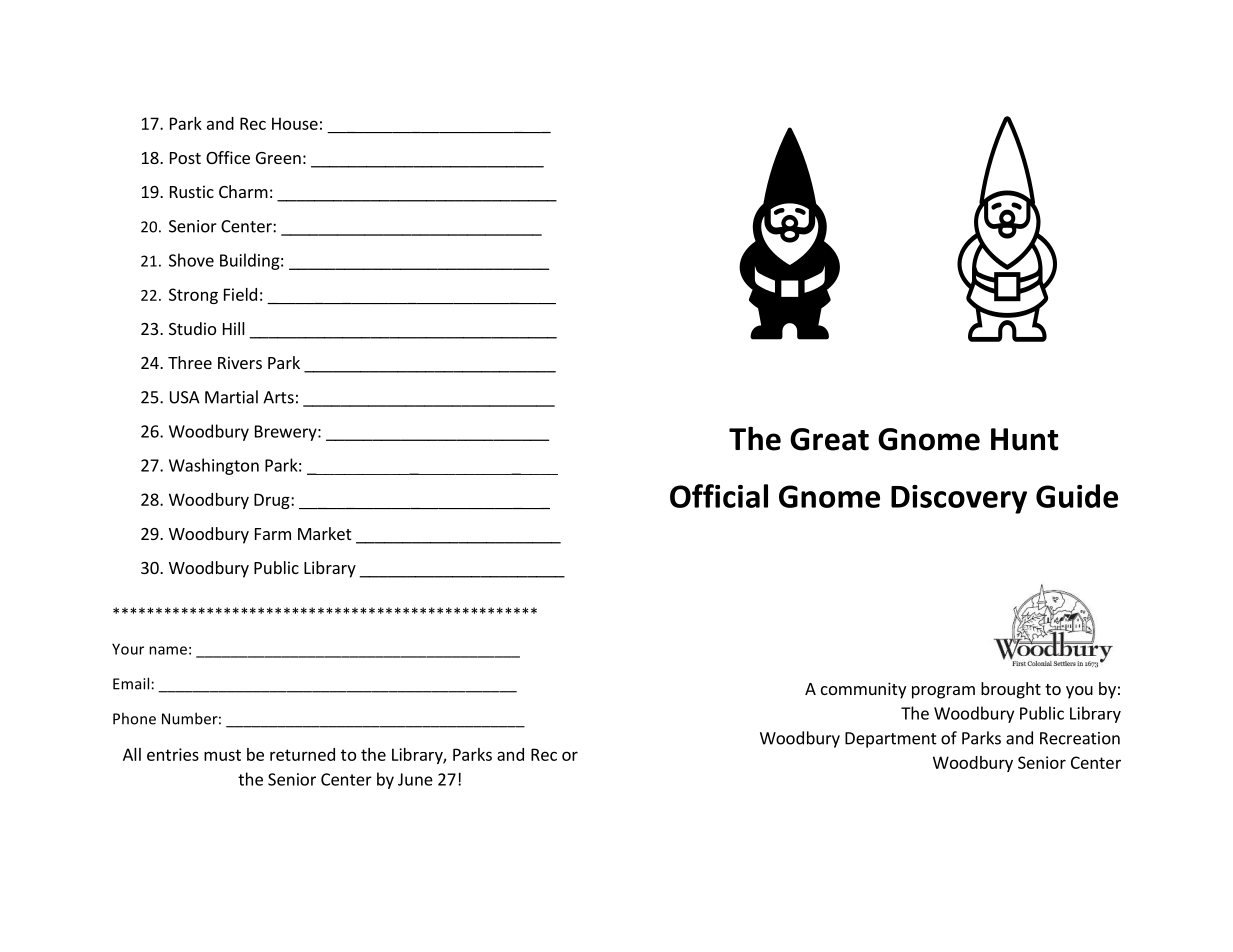  Describe the element at coordinates (295, 123) in the screenshot. I see `House` at that location.
